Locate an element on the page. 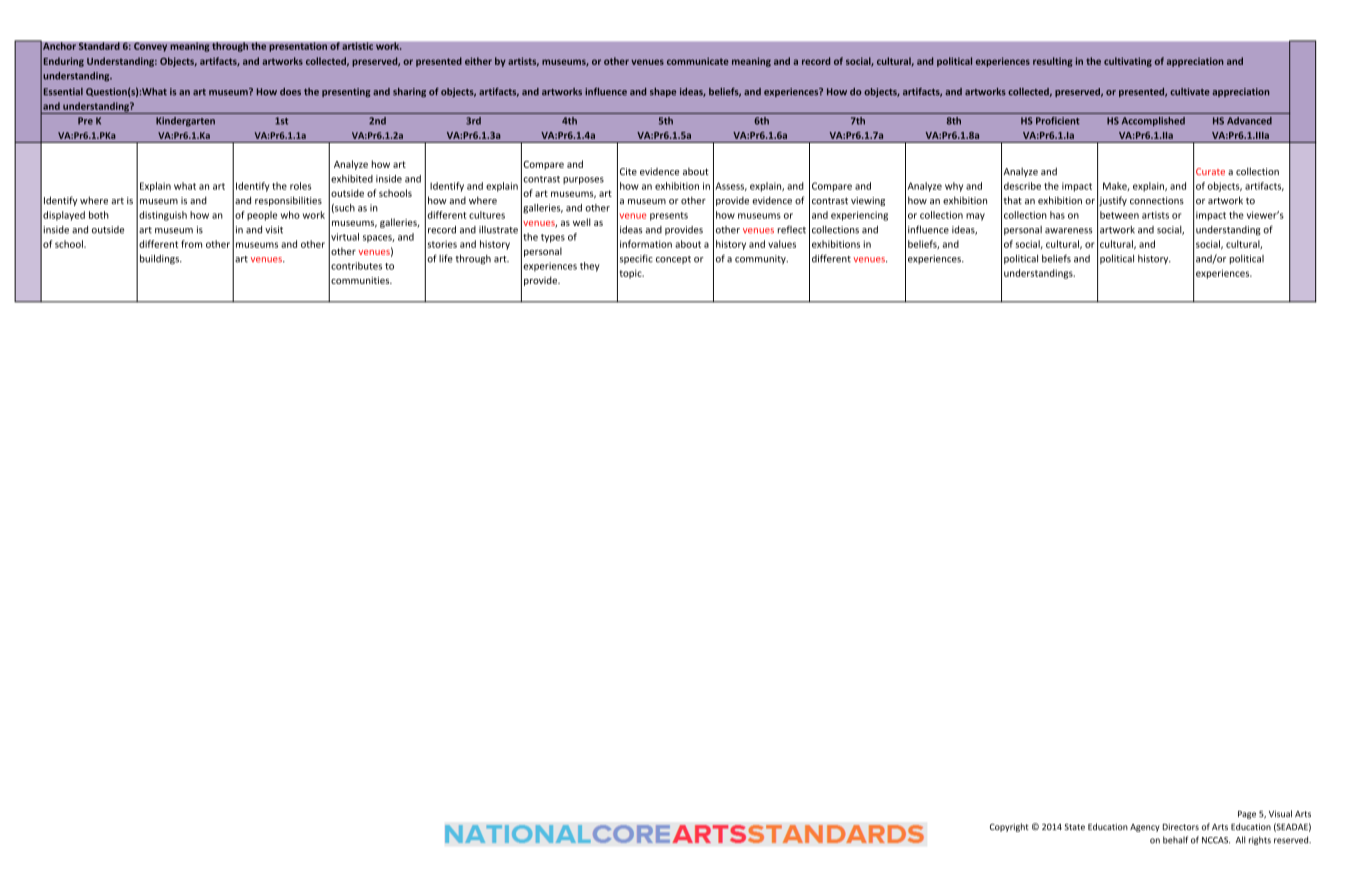 Image resolution: width=1372 pixels, height=887 pixels. life is located at coordinates (446, 258).
